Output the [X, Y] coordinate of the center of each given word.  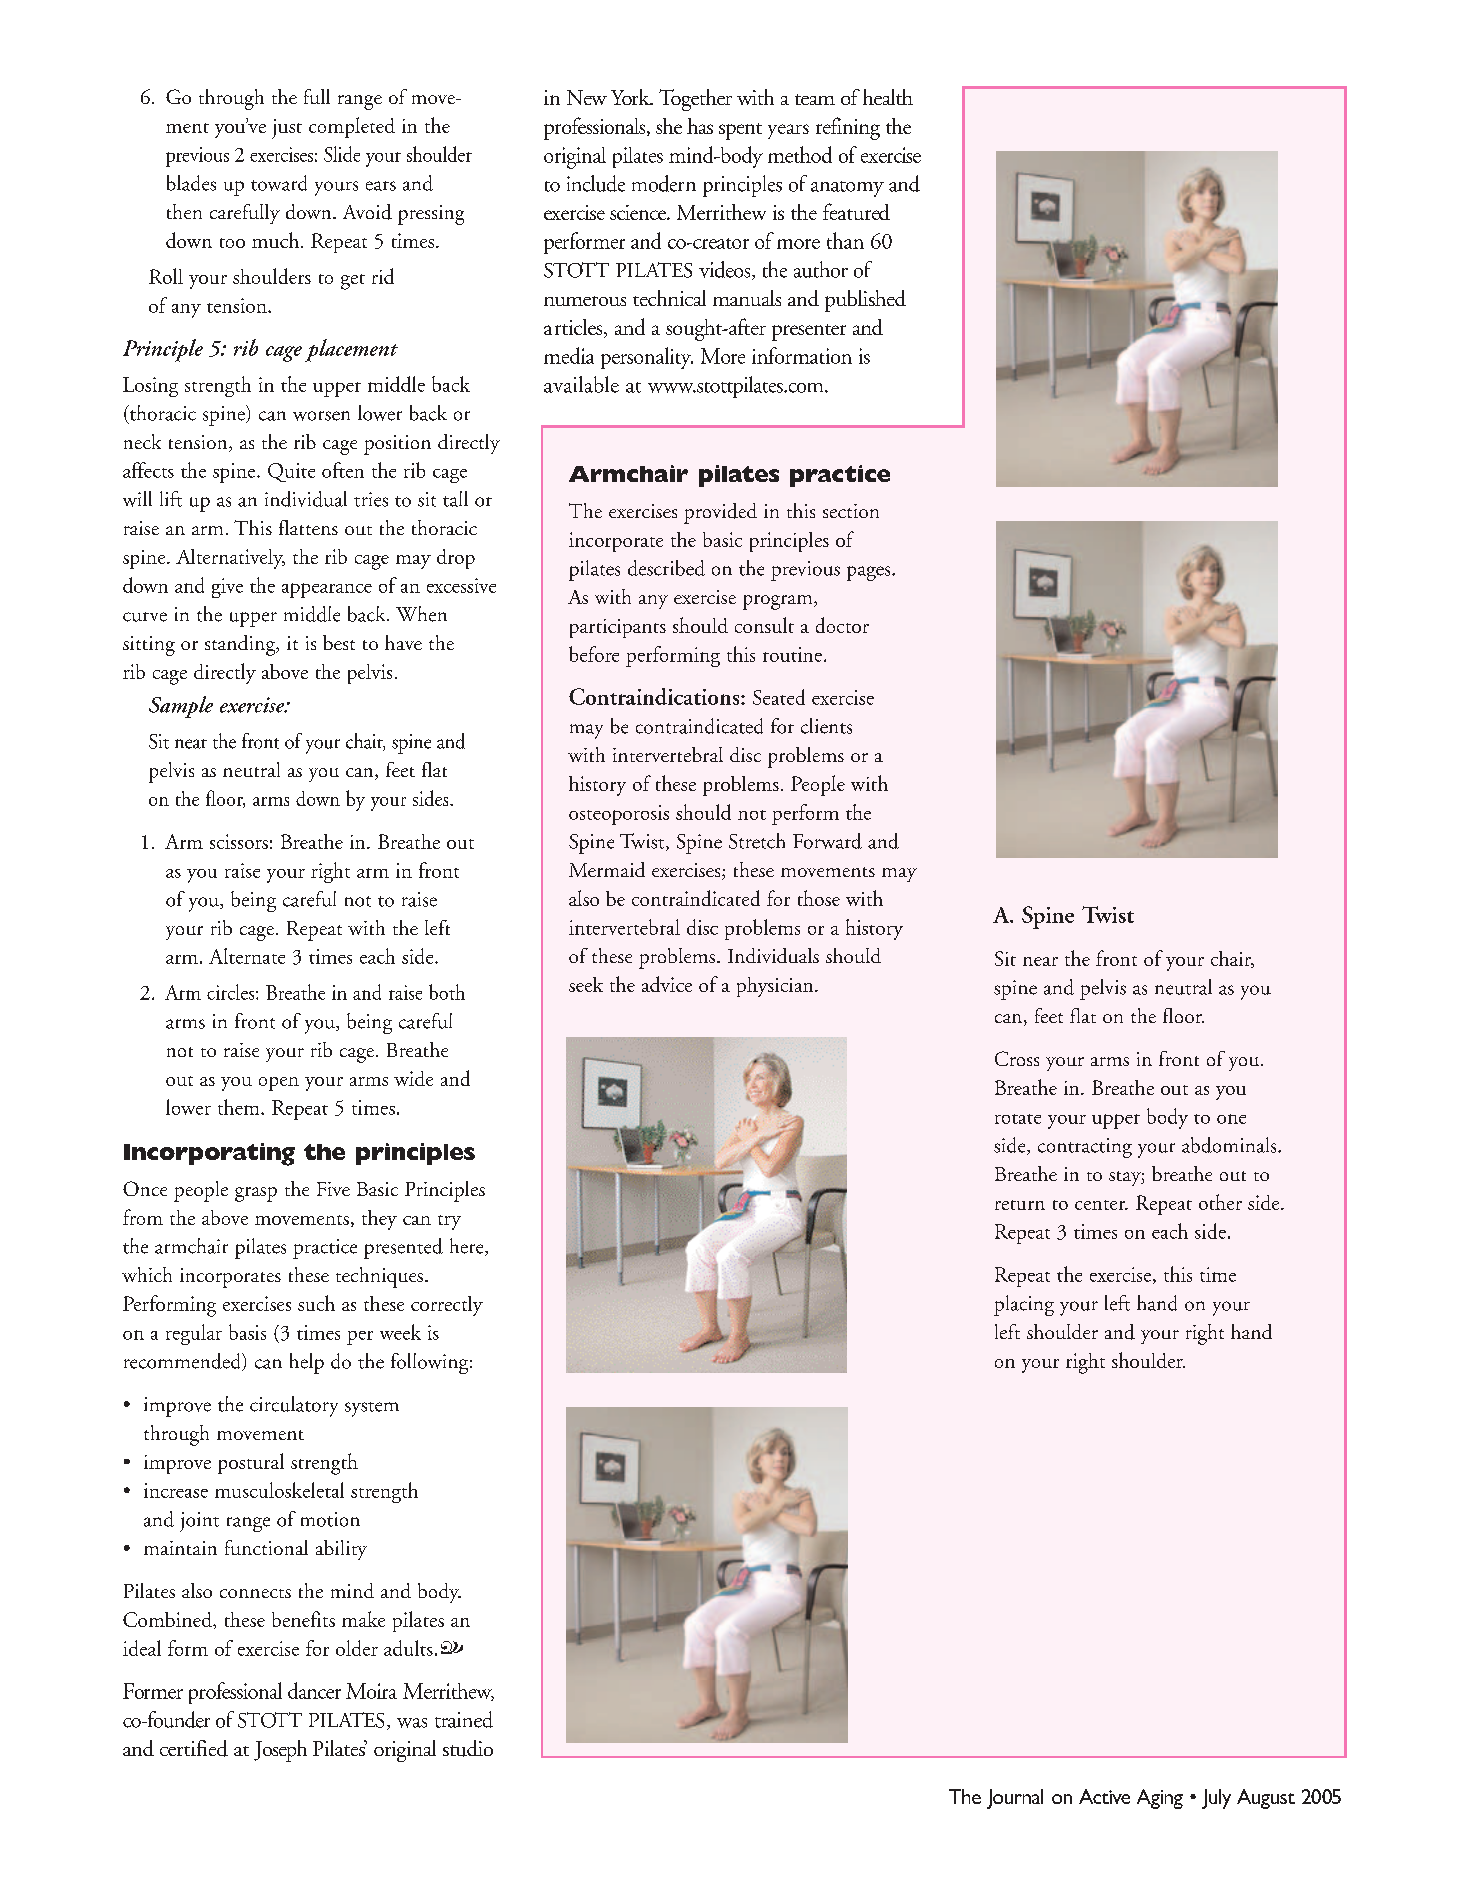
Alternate [247, 956]
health [888, 97]
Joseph [280, 1751]
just [287, 129]
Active [1104, 1796]
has [700, 126]
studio [468, 1748]
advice [667, 984]
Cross [1017, 1058]
